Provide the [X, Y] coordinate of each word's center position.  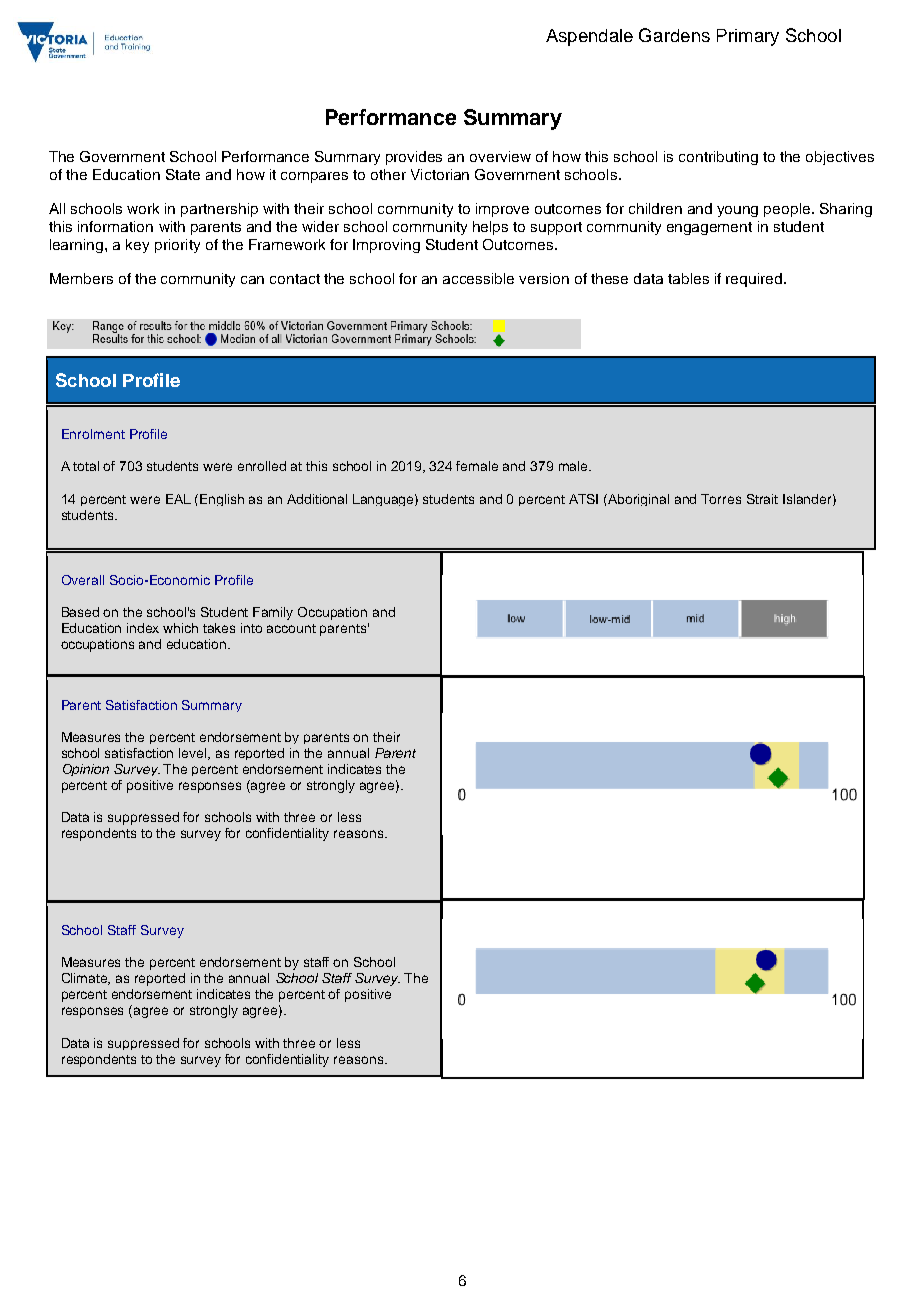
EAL [178, 499]
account [291, 628]
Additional [317, 499]
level [194, 754]
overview [500, 156]
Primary [748, 37]
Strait [762, 499]
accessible [478, 278]
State [183, 174]
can [252, 280]
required [755, 280]
